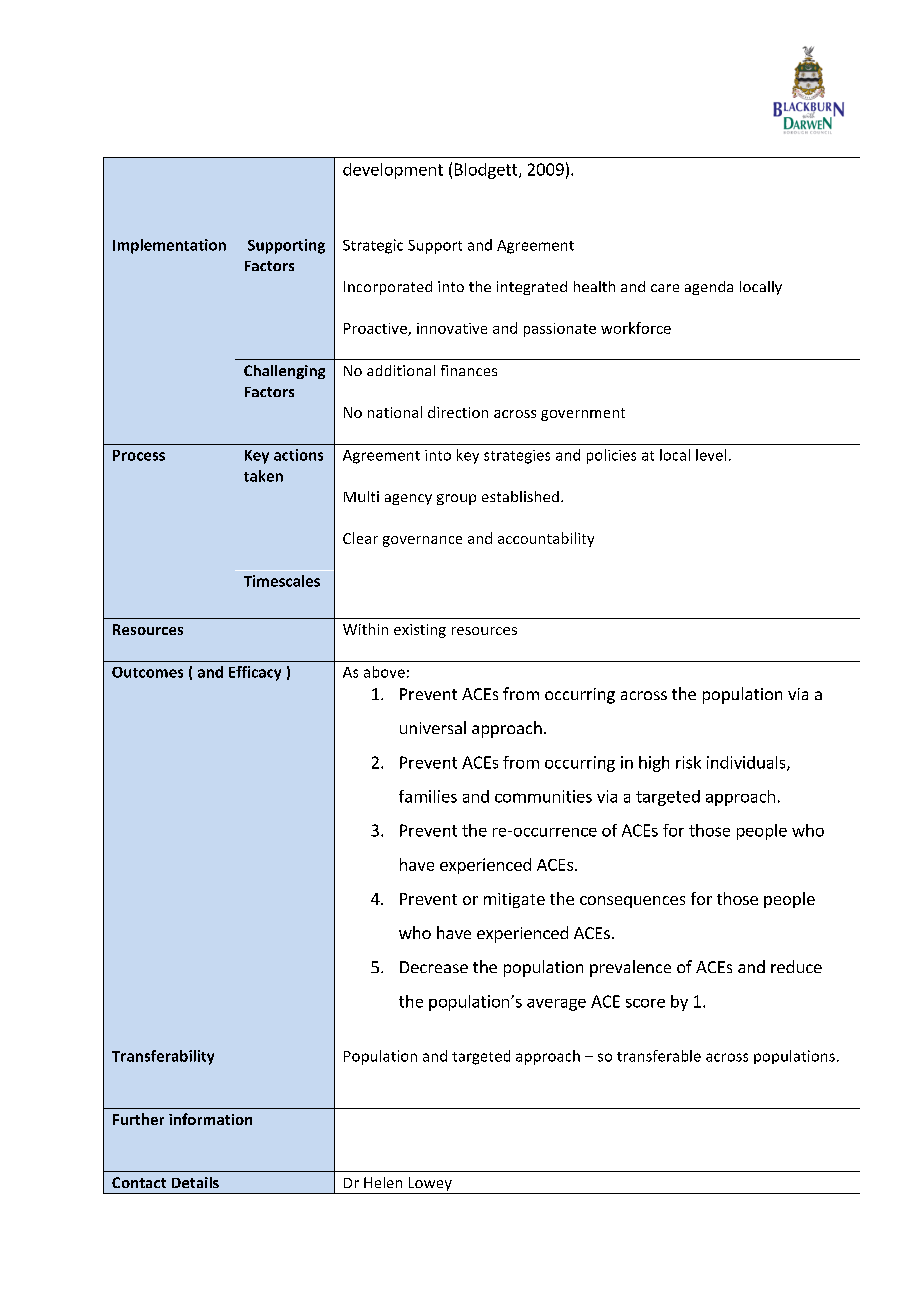 This page has height=1308, width=924. I want to click on individuals, so click(747, 763).
